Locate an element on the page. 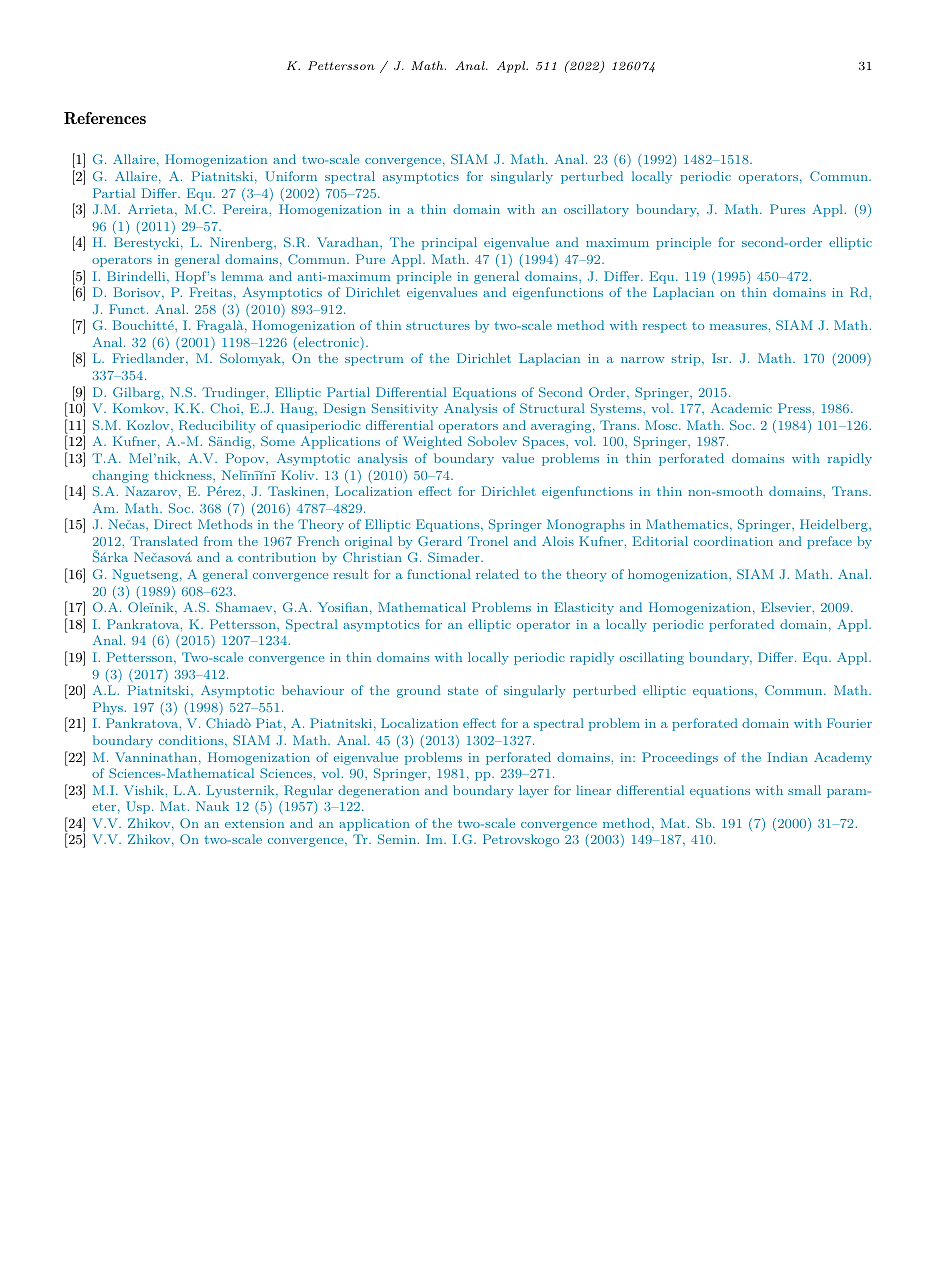 The width and height of the page is (944, 1288). state is located at coordinates (463, 691).
